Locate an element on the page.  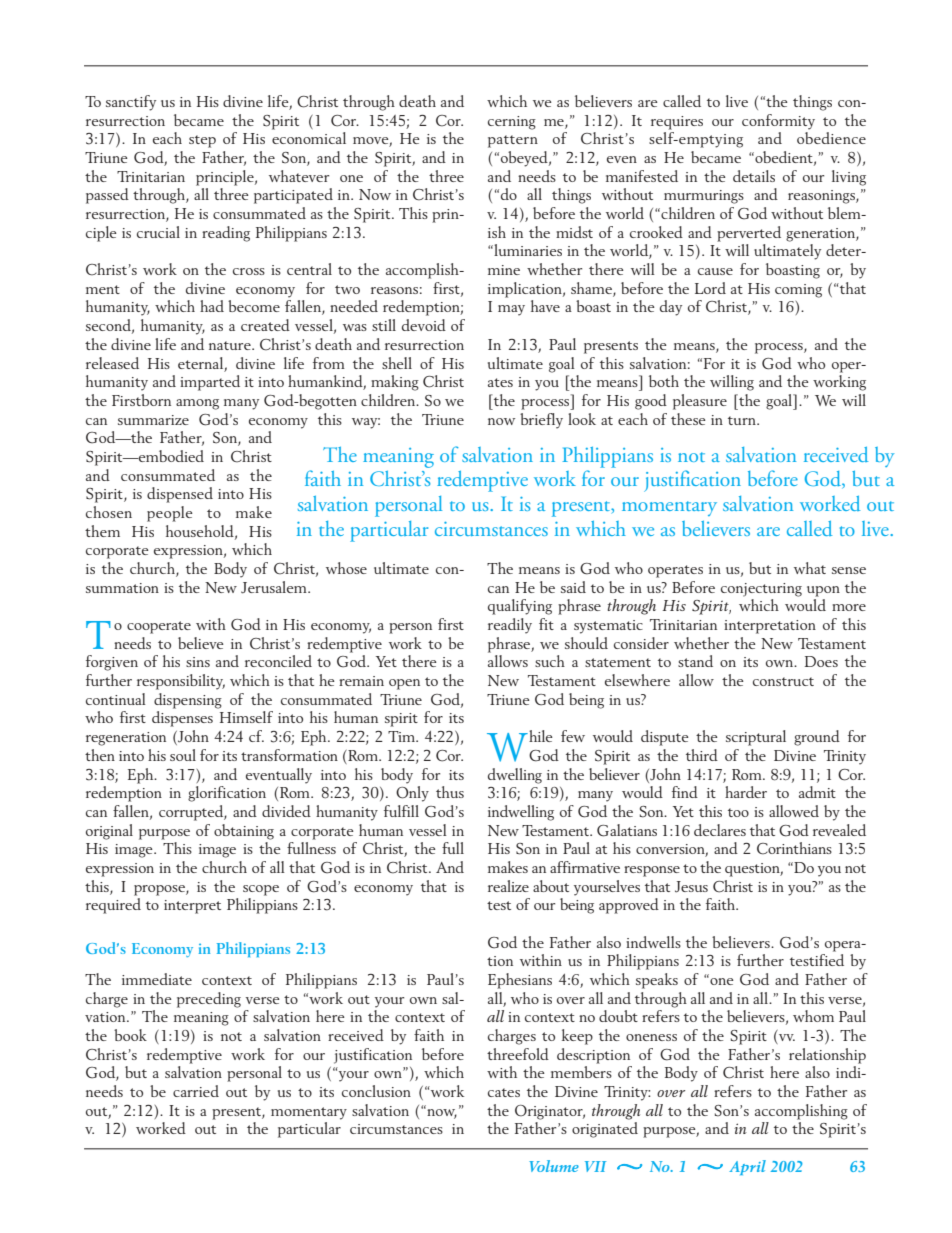
conjecturing is located at coordinates (761, 590).
